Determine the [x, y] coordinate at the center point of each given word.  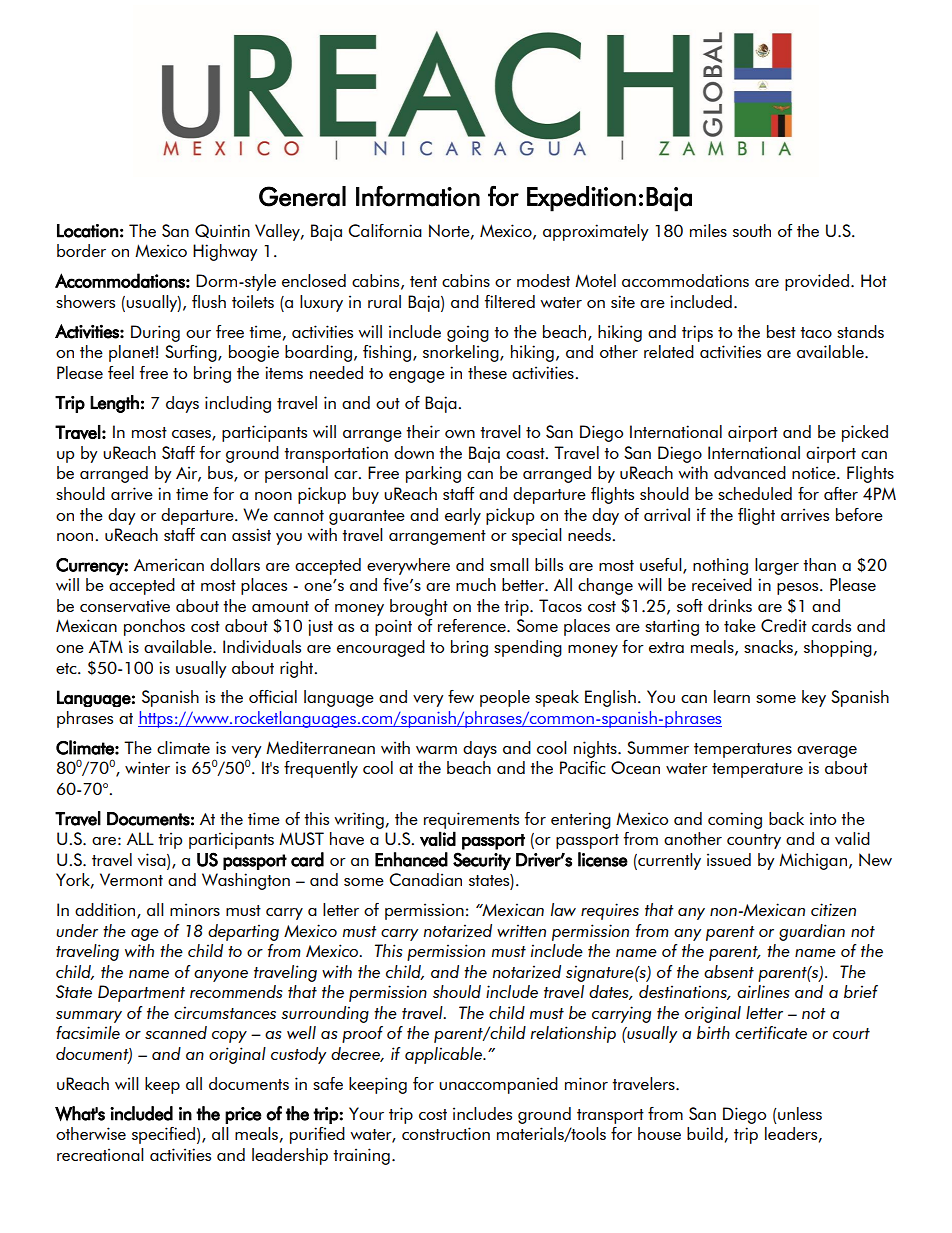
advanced [750, 472]
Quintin [222, 231]
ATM [106, 646]
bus [221, 474]
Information [418, 196]
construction [446, 1133]
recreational [100, 1154]
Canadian [425, 879]
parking [433, 474]
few [461, 696]
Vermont [131, 879]
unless [799, 1113]
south [752, 230]
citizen [833, 909]
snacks [769, 648]
